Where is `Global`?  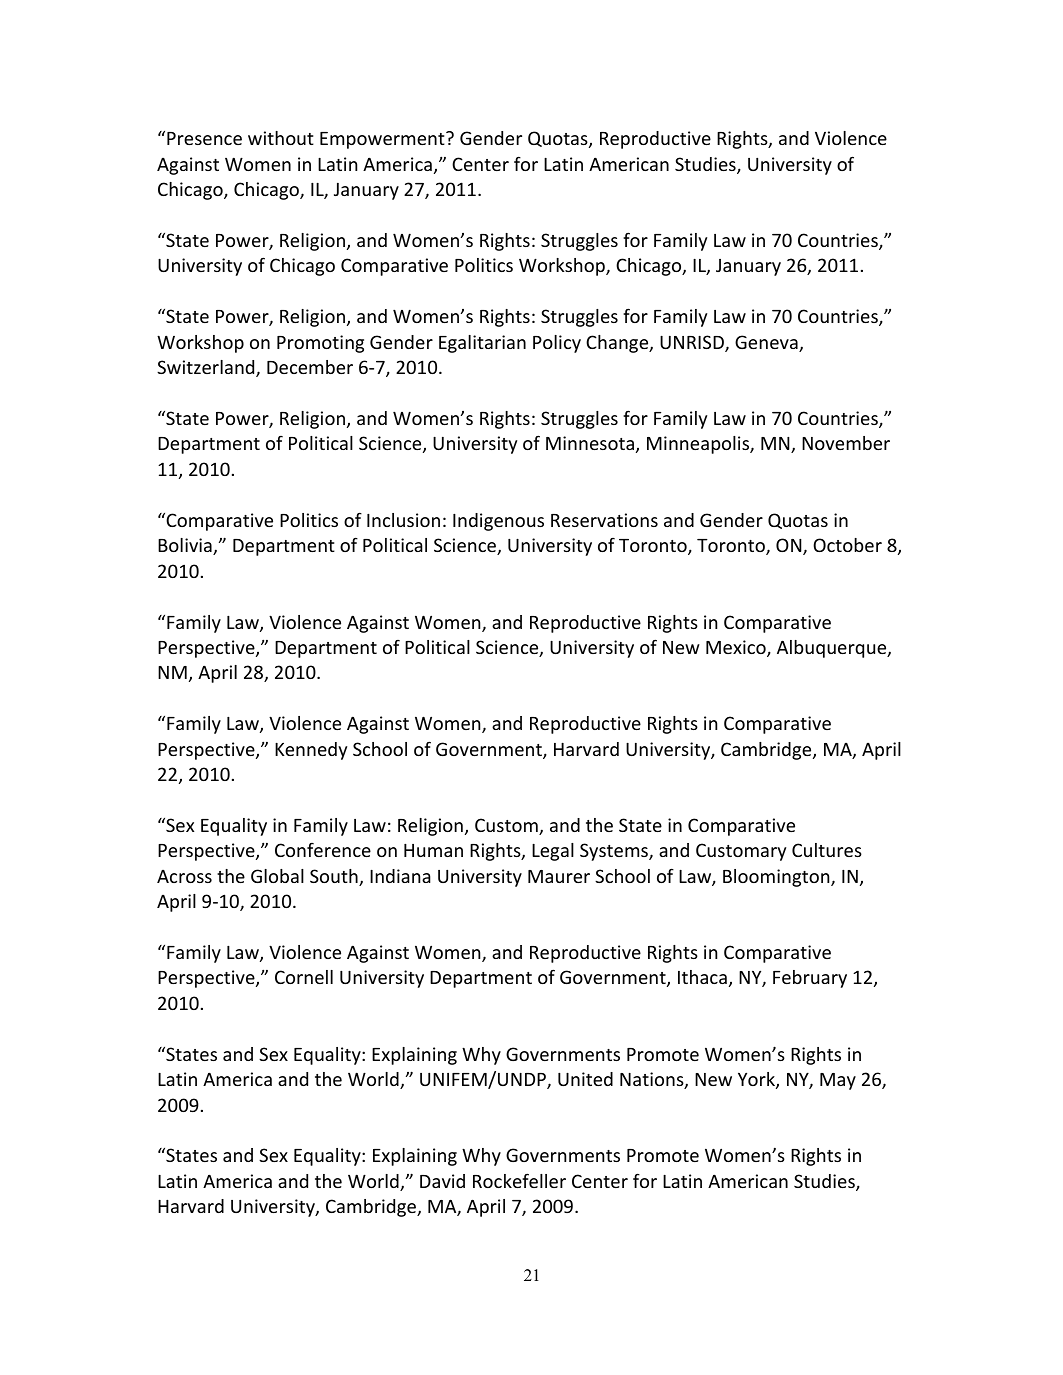
Global is located at coordinates (277, 876).
